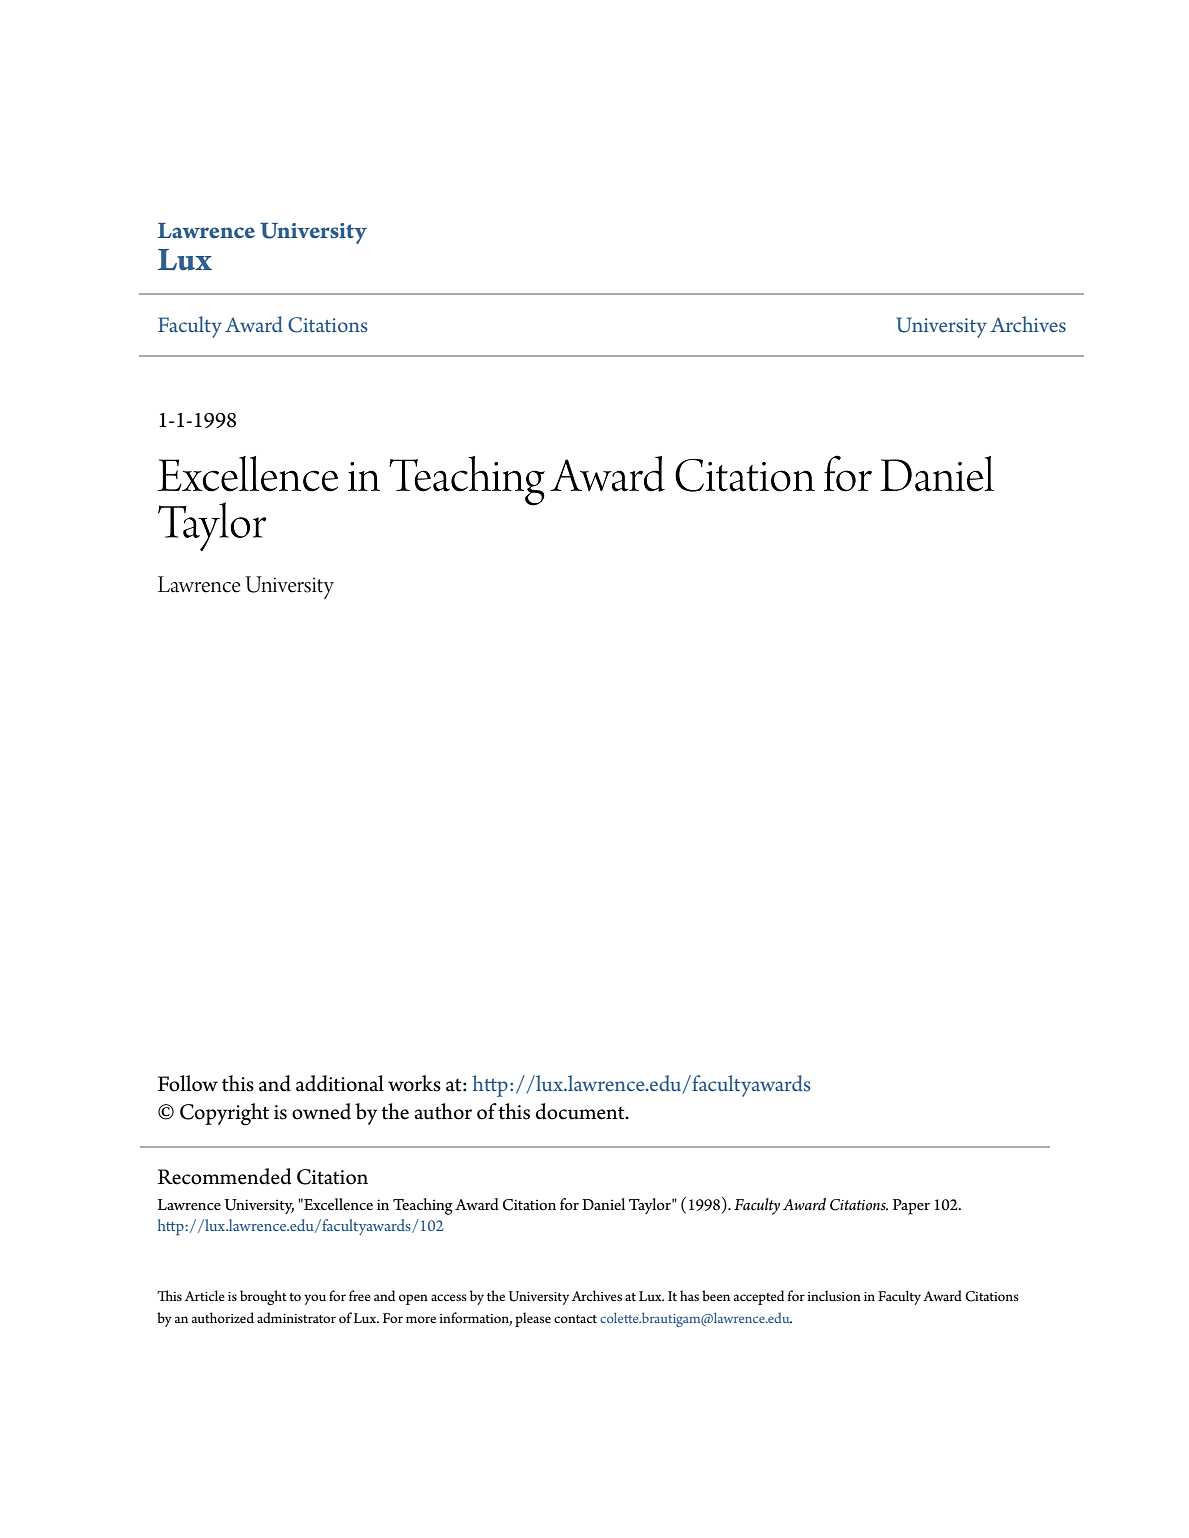 The height and width of the screenshot is (1538, 1189). Describe the element at coordinates (449, 1297) in the screenshot. I see `access` at that location.
